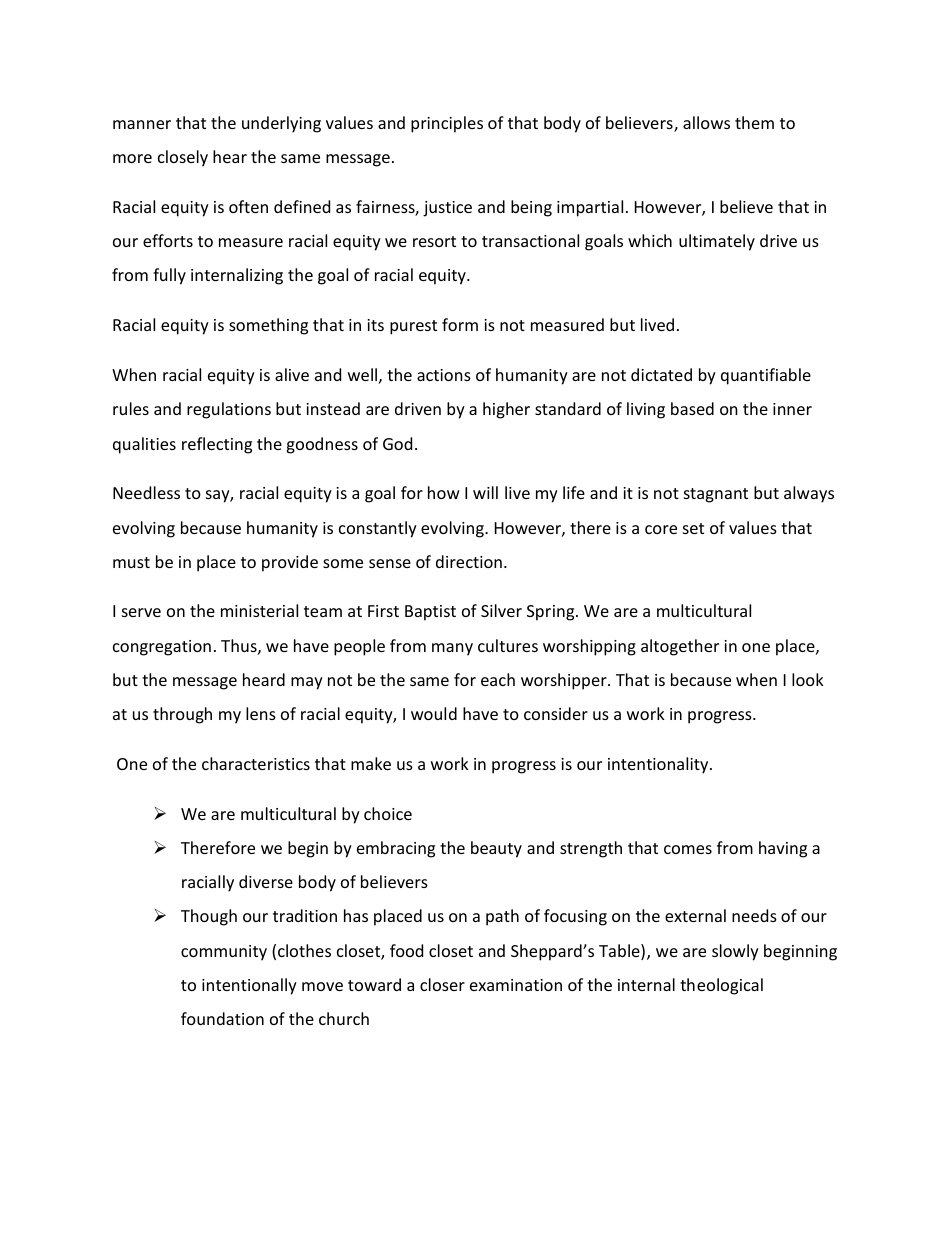  Describe the element at coordinates (721, 986) in the page. I see `theological` at that location.
